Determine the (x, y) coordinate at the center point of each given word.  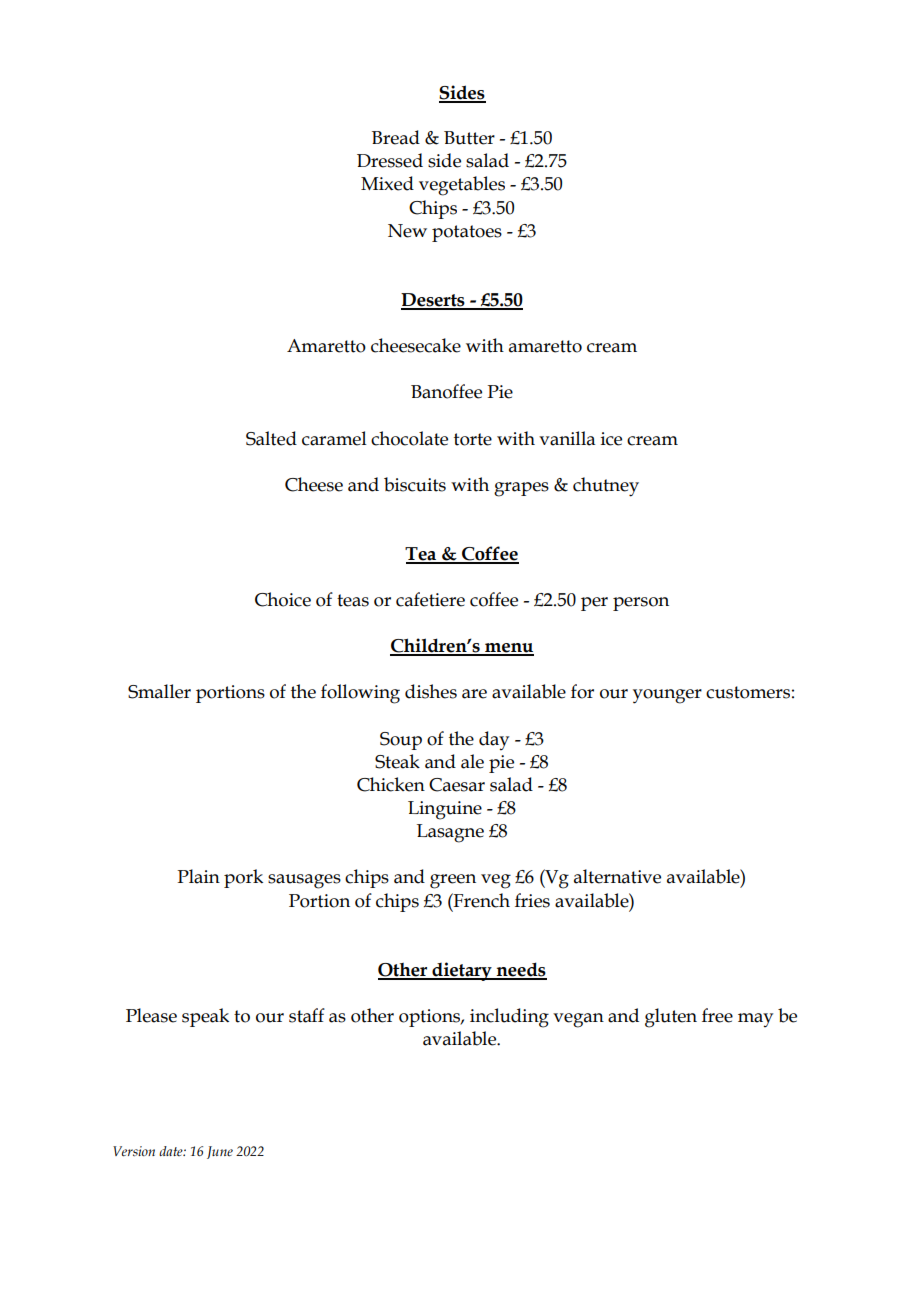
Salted (271, 438)
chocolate (409, 438)
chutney (606, 487)
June (220, 1152)
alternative (617, 876)
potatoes (467, 233)
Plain (198, 876)
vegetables (462, 186)
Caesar (457, 785)
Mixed (387, 183)
